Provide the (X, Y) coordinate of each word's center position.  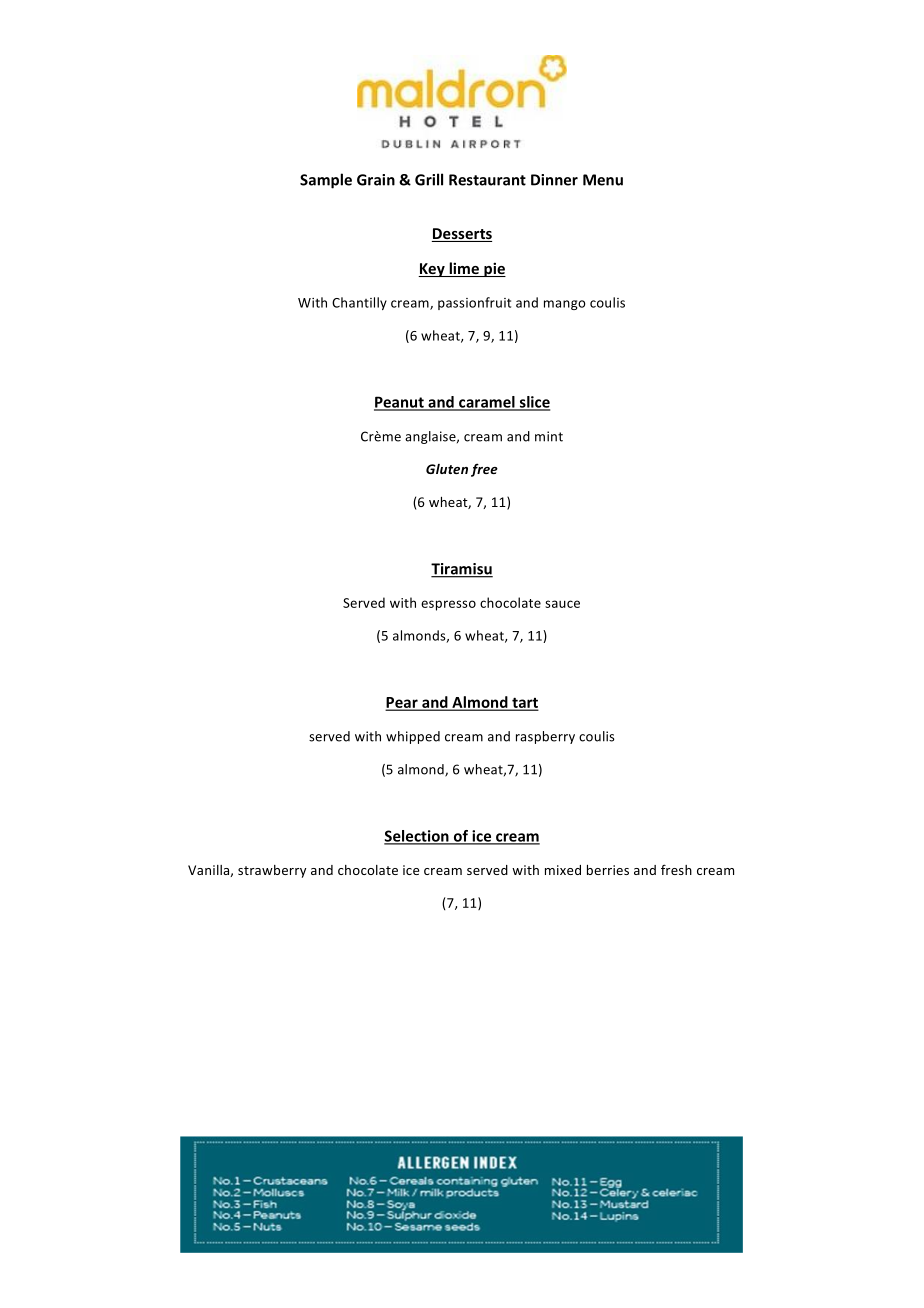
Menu (603, 180)
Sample (326, 181)
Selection (417, 837)
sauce (562, 604)
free (484, 470)
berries (608, 870)
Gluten (447, 469)
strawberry (272, 871)
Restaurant (487, 180)
